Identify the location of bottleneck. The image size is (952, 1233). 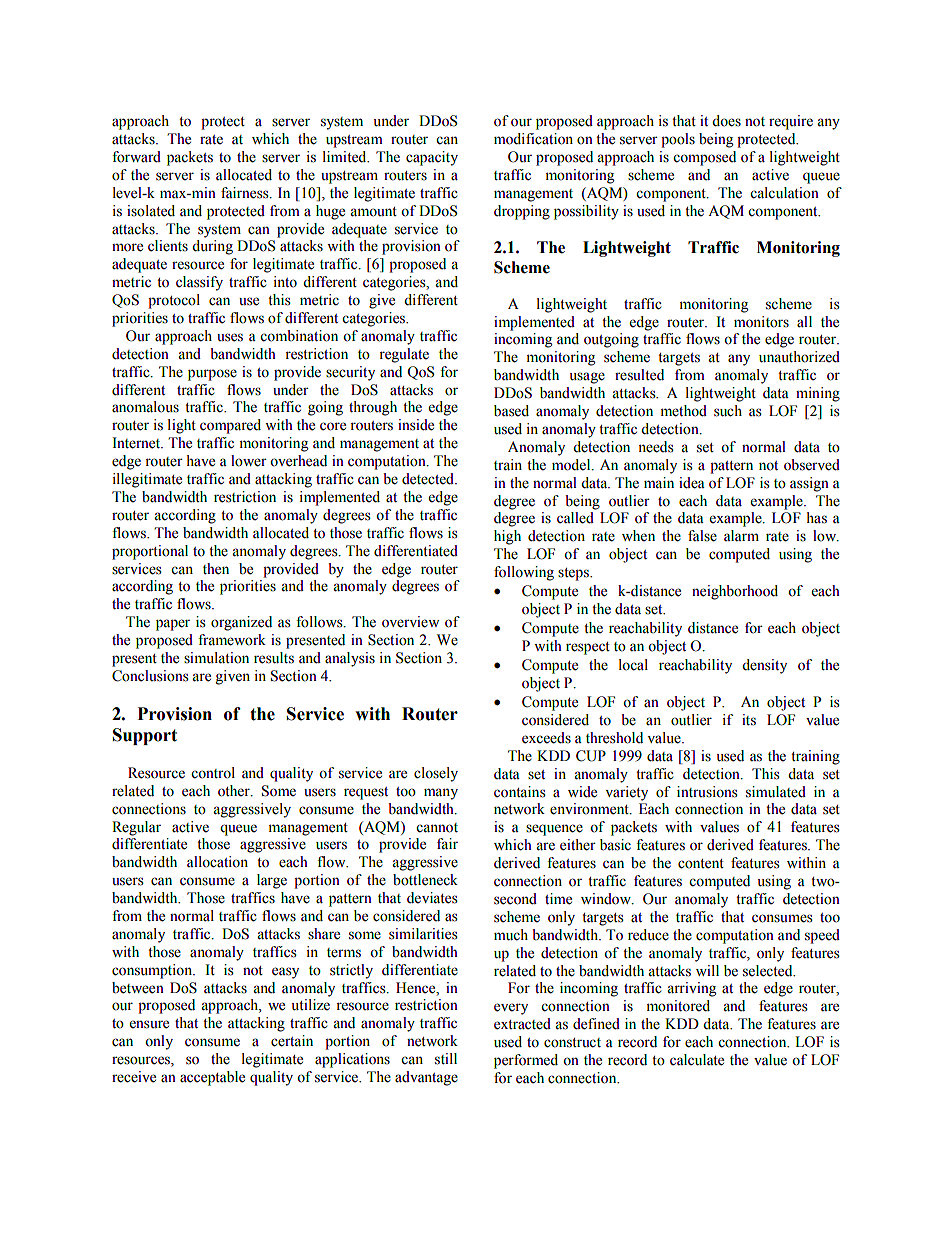
(425, 880).
